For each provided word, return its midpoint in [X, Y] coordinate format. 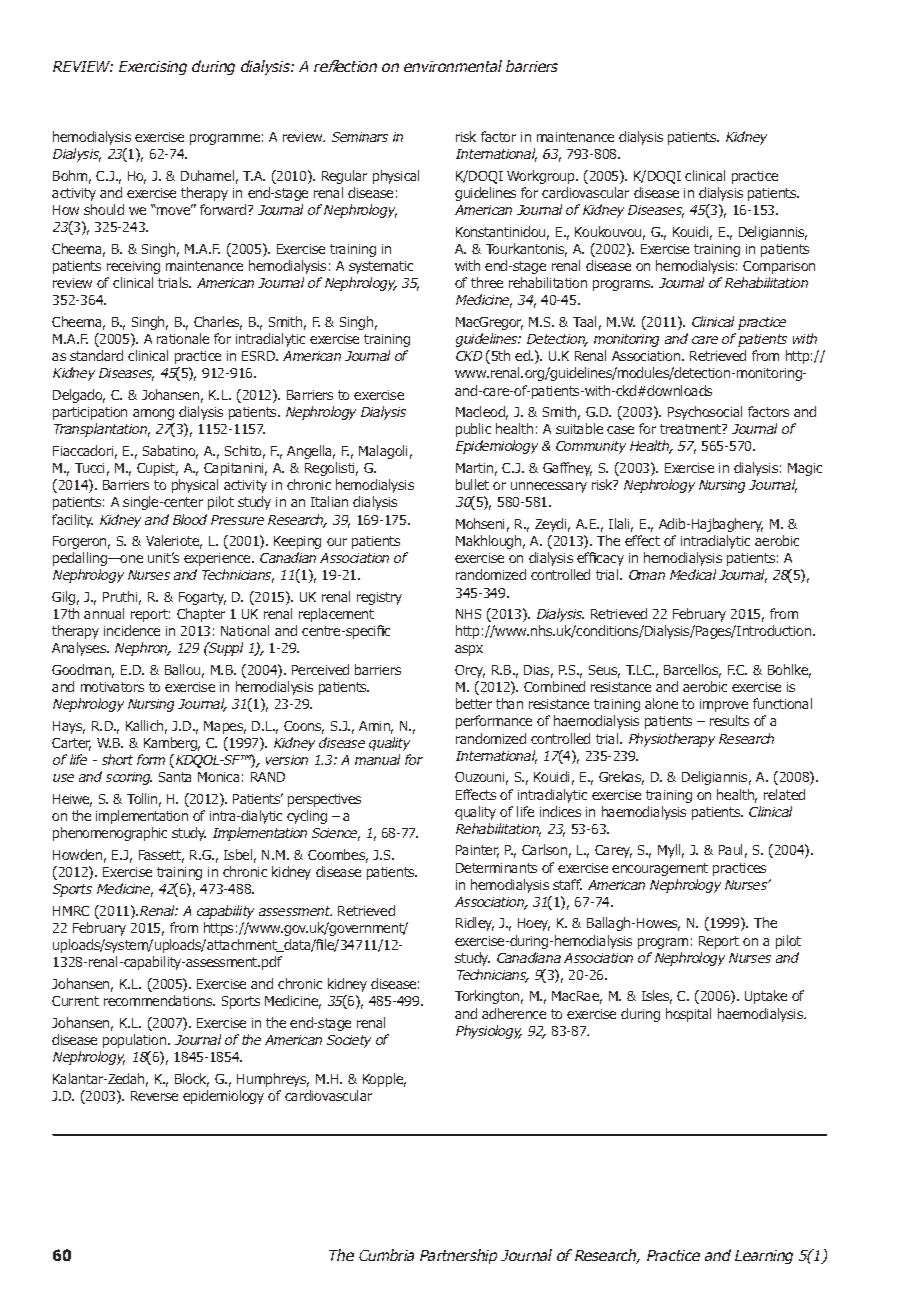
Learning [764, 1257]
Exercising [153, 68]
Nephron [142, 649]
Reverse [154, 1096]
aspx [469, 650]
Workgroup [542, 177]
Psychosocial [705, 413]
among [153, 414]
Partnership [458, 1256]
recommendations [159, 1000]
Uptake [766, 997]
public [473, 430]
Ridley [475, 924]
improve [724, 705]
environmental [453, 66]
